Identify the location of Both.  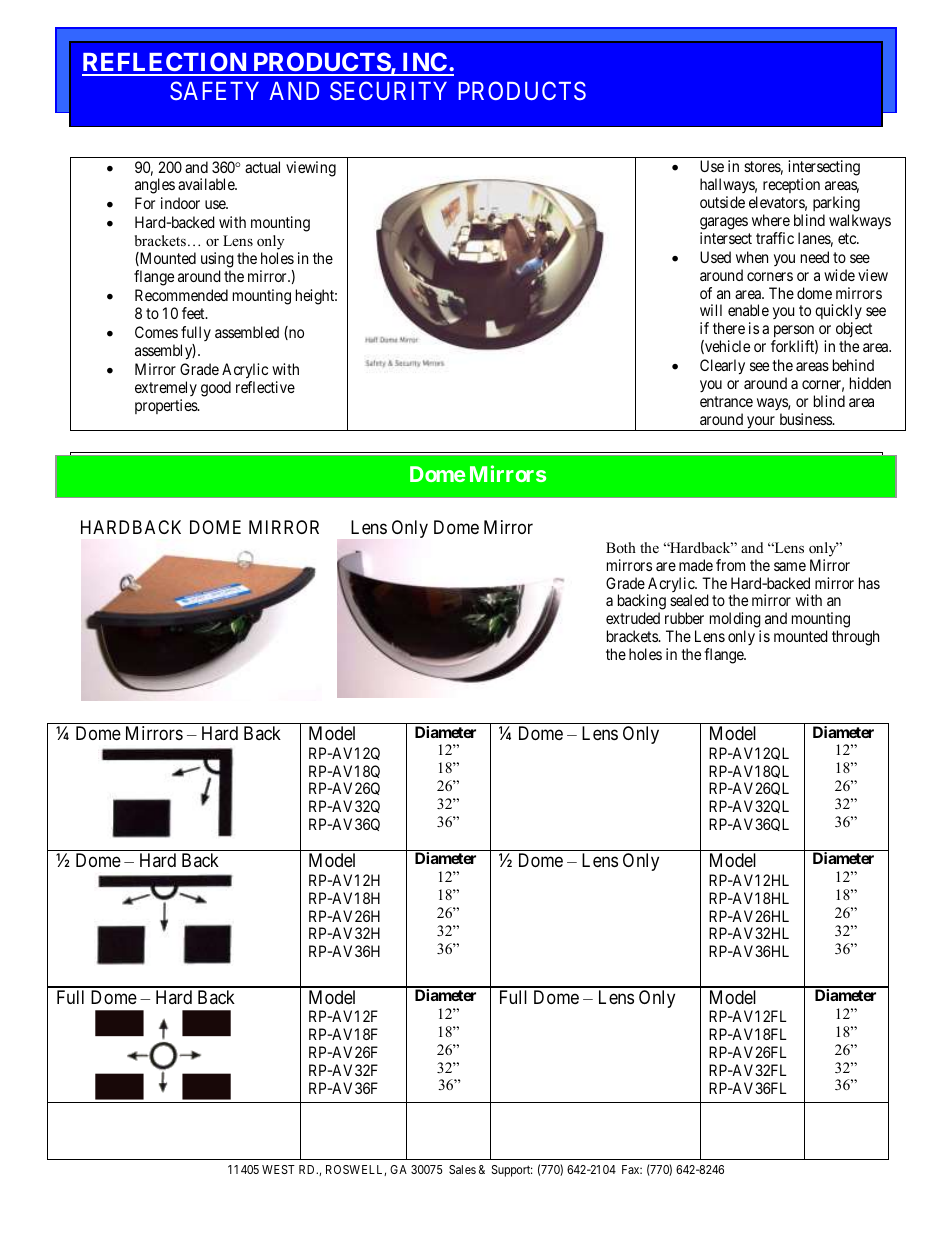
(621, 547).
